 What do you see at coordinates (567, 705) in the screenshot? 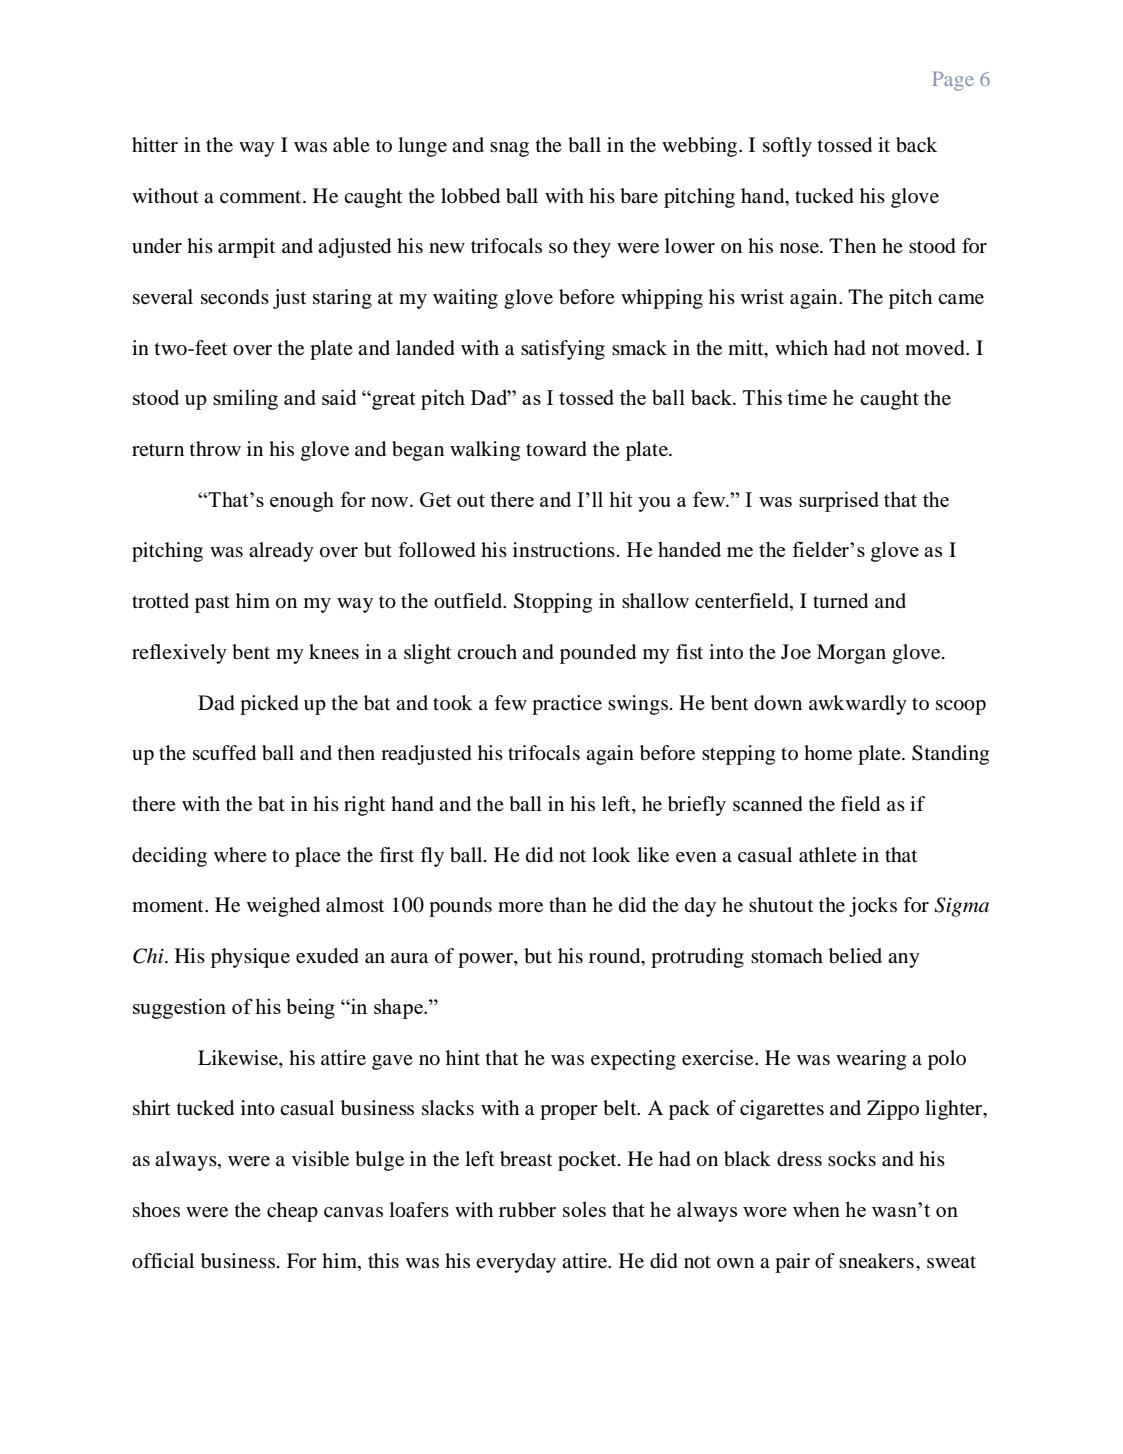
I see `practice` at bounding box center [567, 705].
